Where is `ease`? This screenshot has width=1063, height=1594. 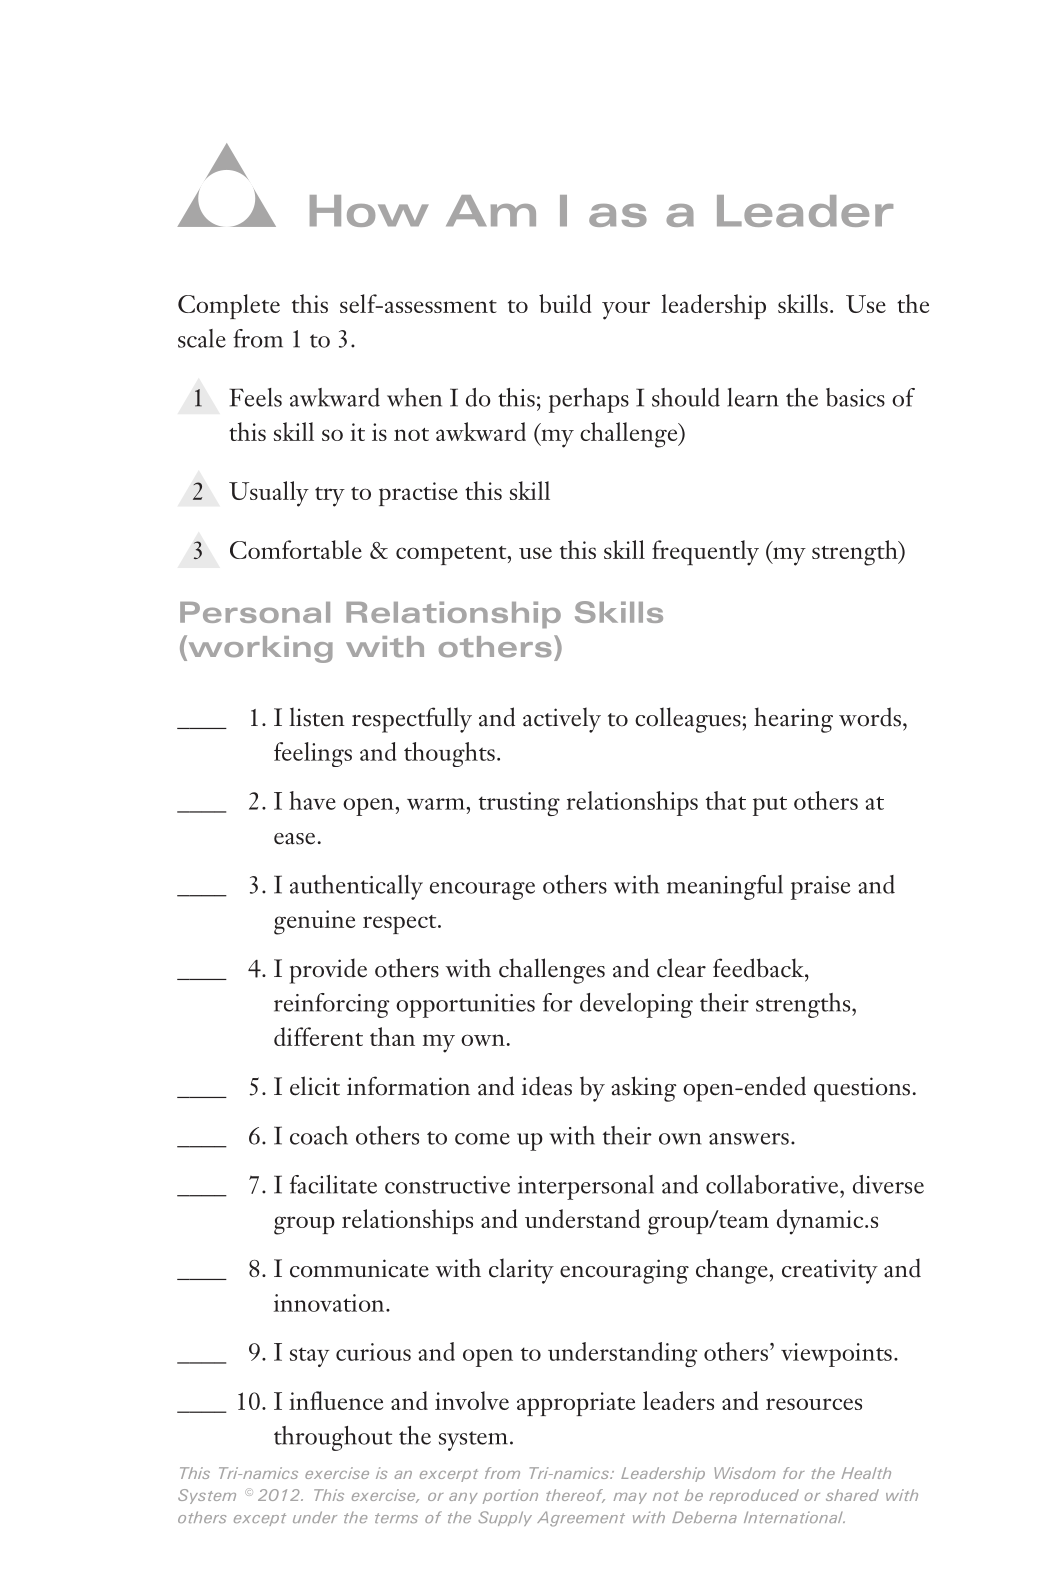 ease is located at coordinates (294, 839).
